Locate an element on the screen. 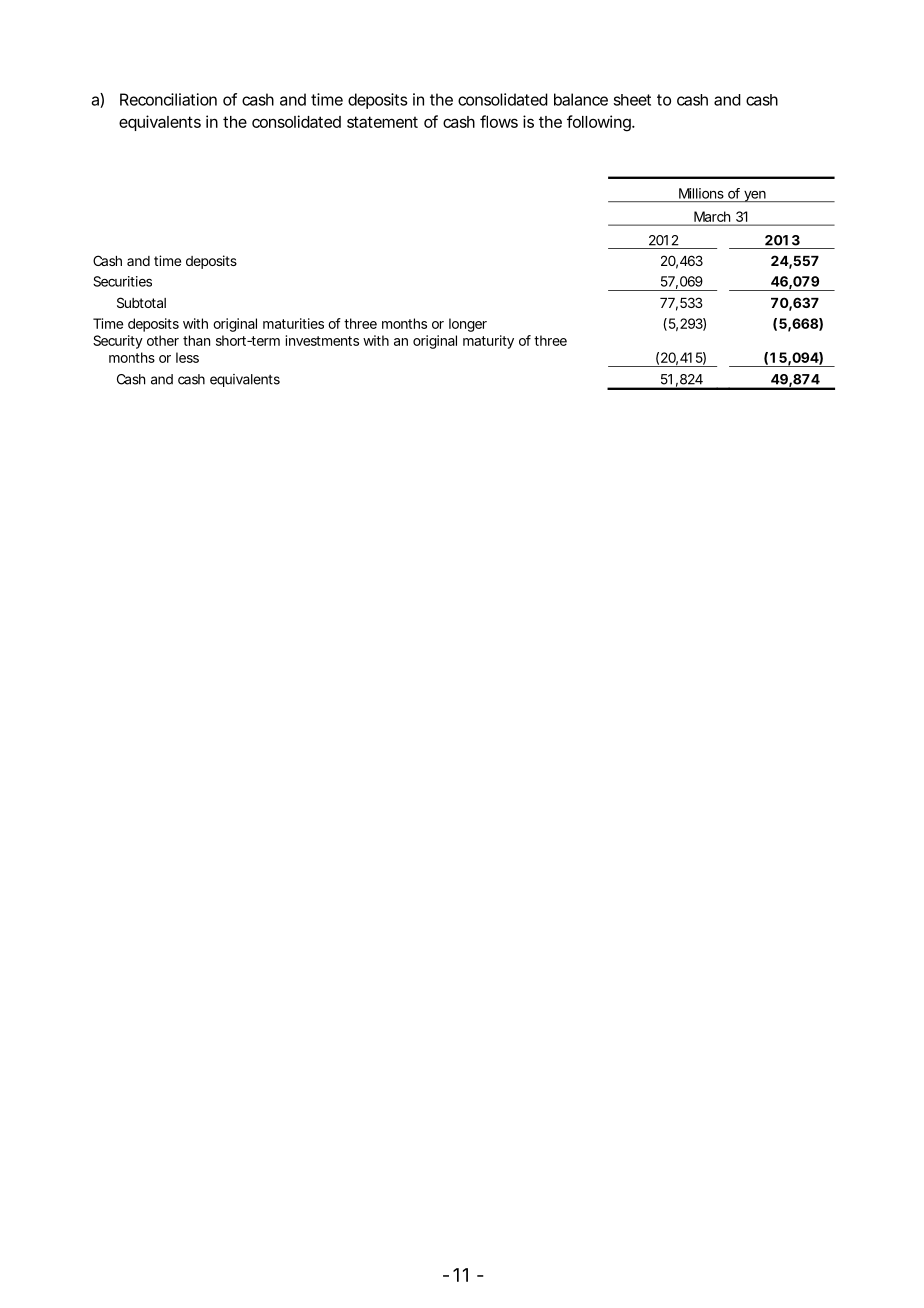  flows is located at coordinates (499, 121).
